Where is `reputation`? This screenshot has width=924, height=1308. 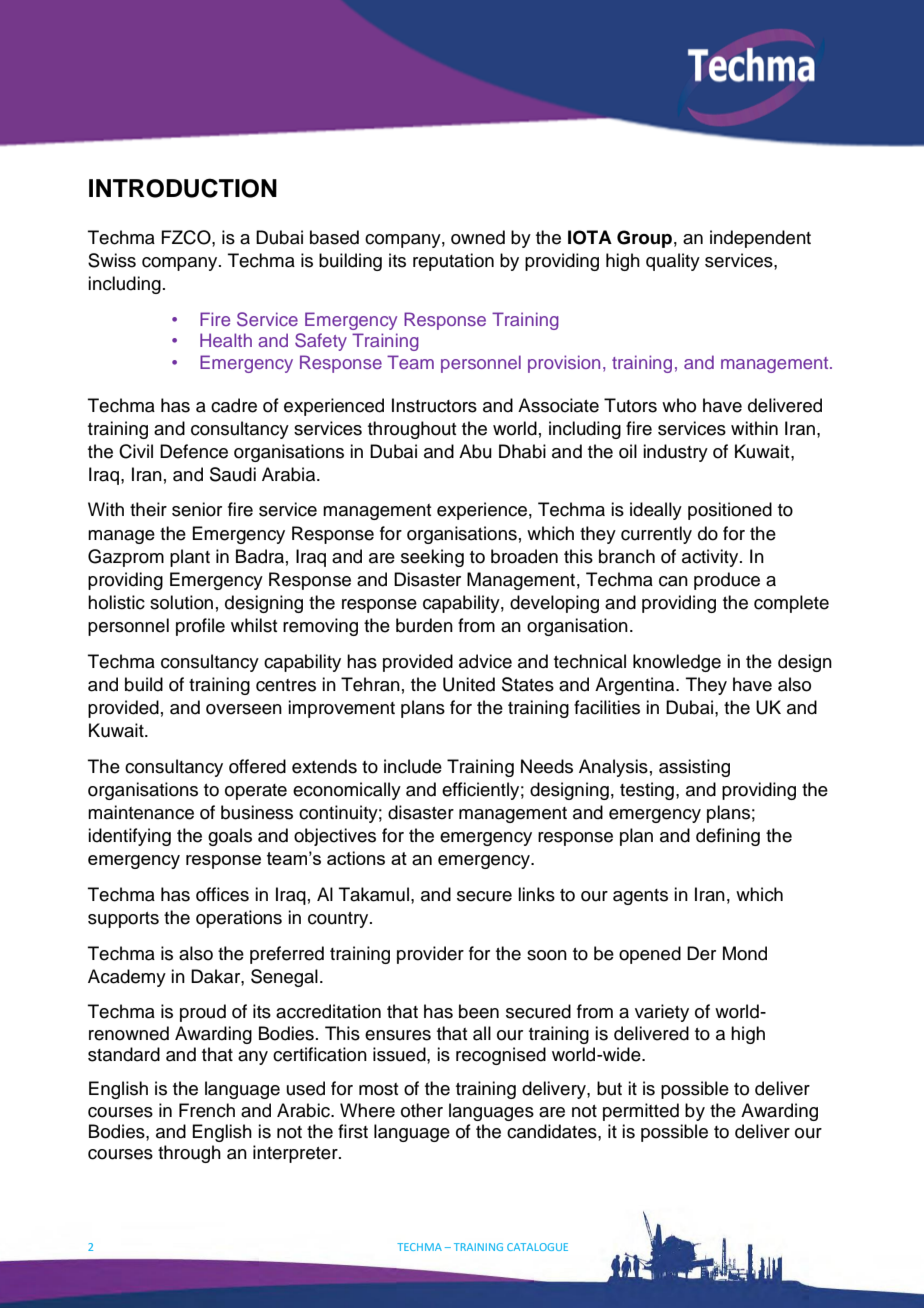 reputation is located at coordinates (453, 262).
